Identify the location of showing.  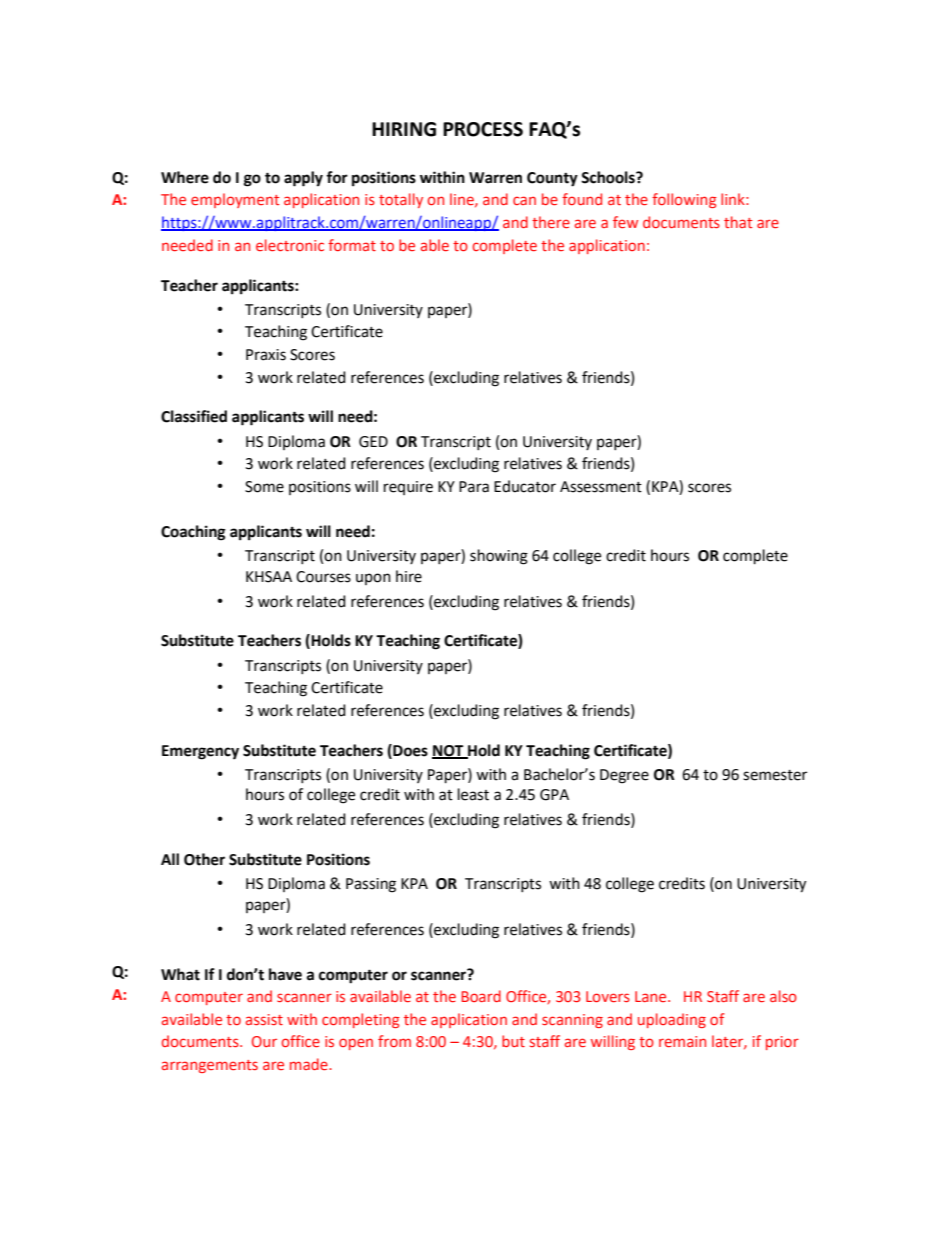
(499, 557).
